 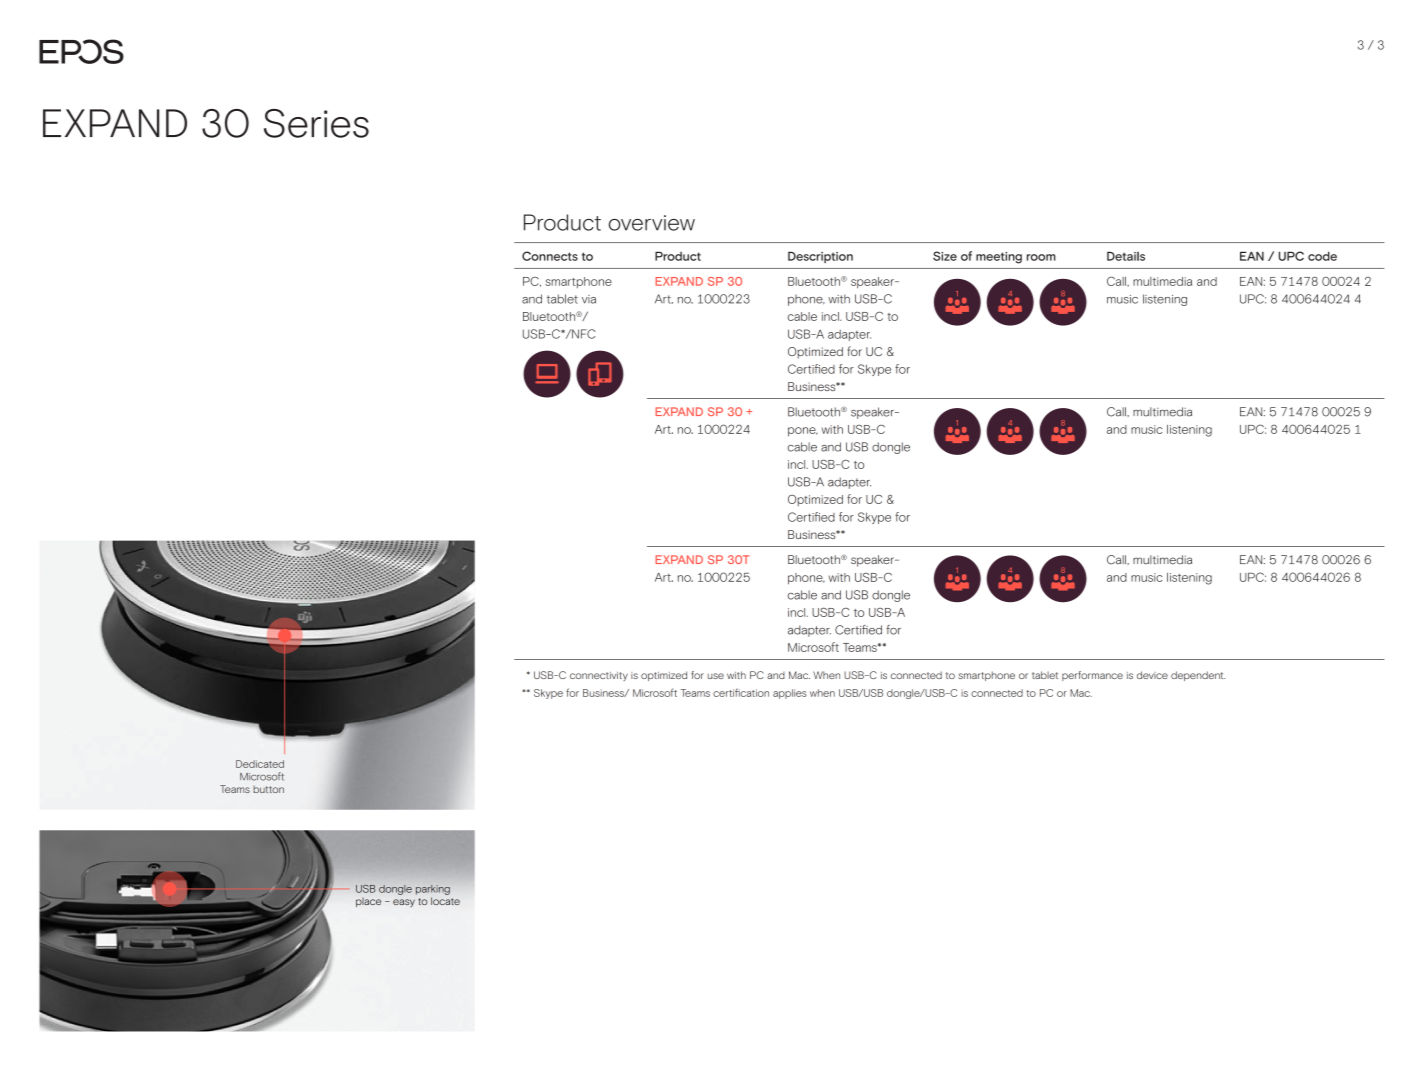 What do you see at coordinates (820, 257) in the document?
I see `Description` at bounding box center [820, 257].
